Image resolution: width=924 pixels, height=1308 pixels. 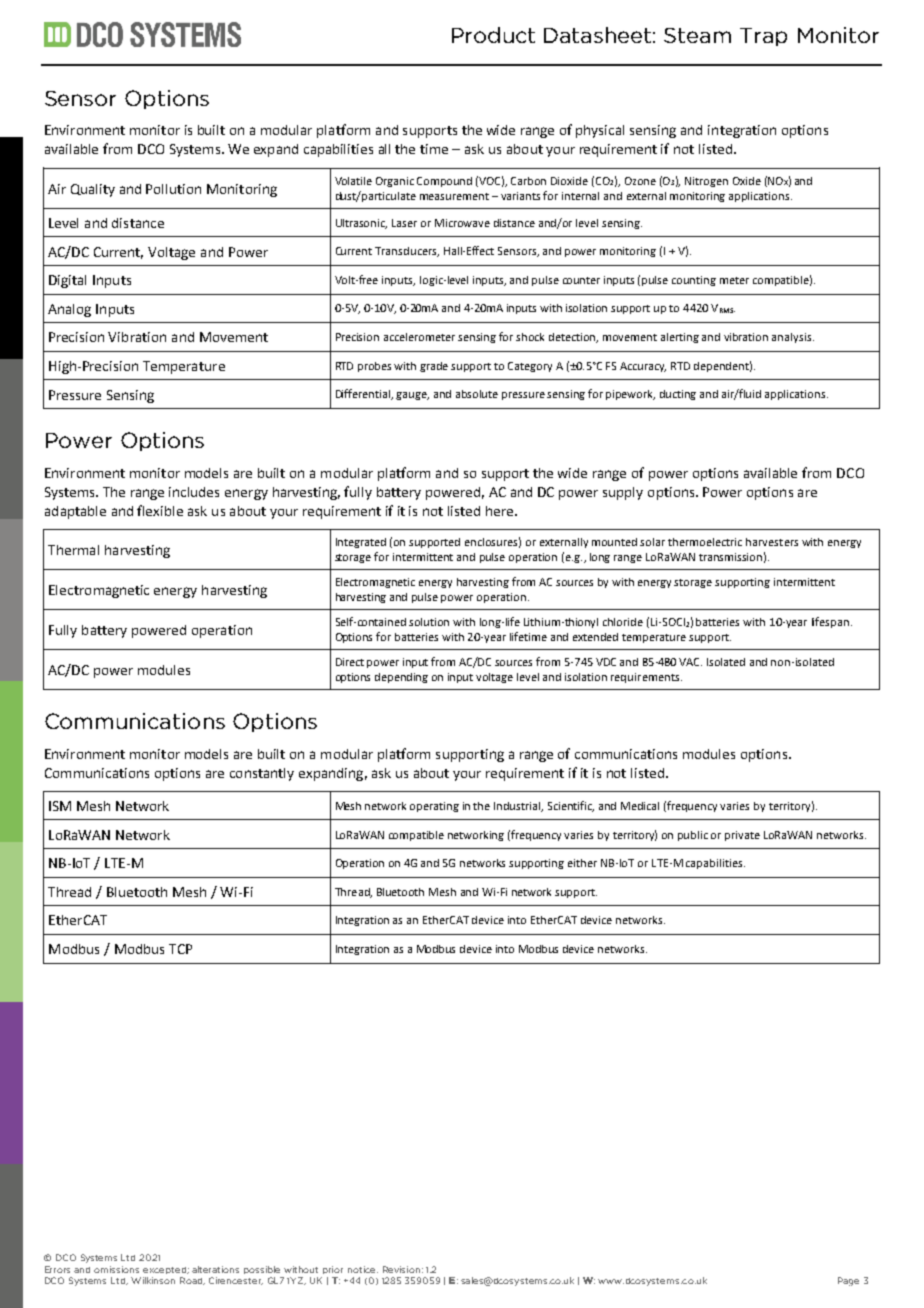 I want to click on Pollution, so click(x=173, y=189).
